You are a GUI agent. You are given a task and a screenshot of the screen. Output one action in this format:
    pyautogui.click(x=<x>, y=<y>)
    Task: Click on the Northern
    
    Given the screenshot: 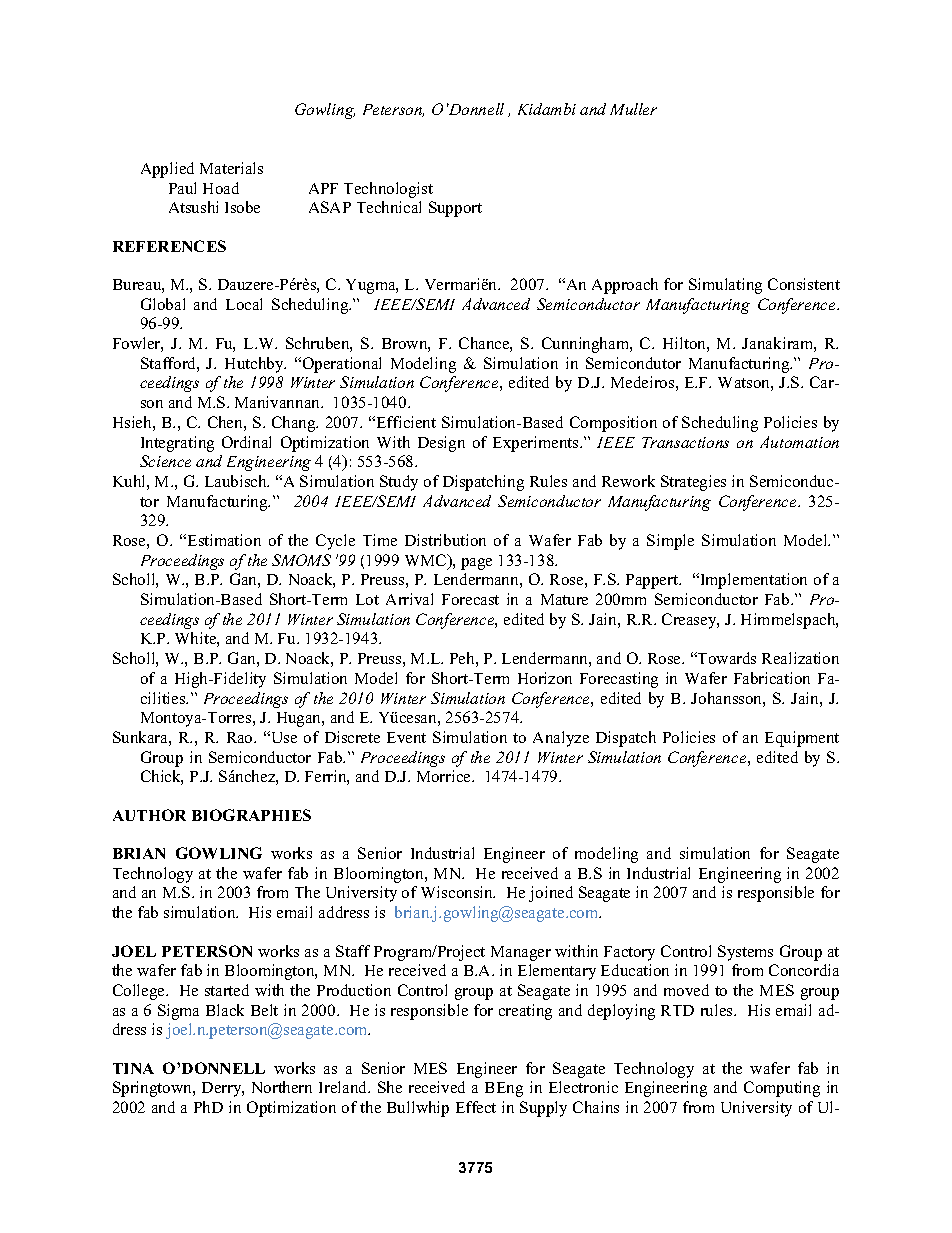 What is the action you would take?
    pyautogui.click(x=282, y=1087)
